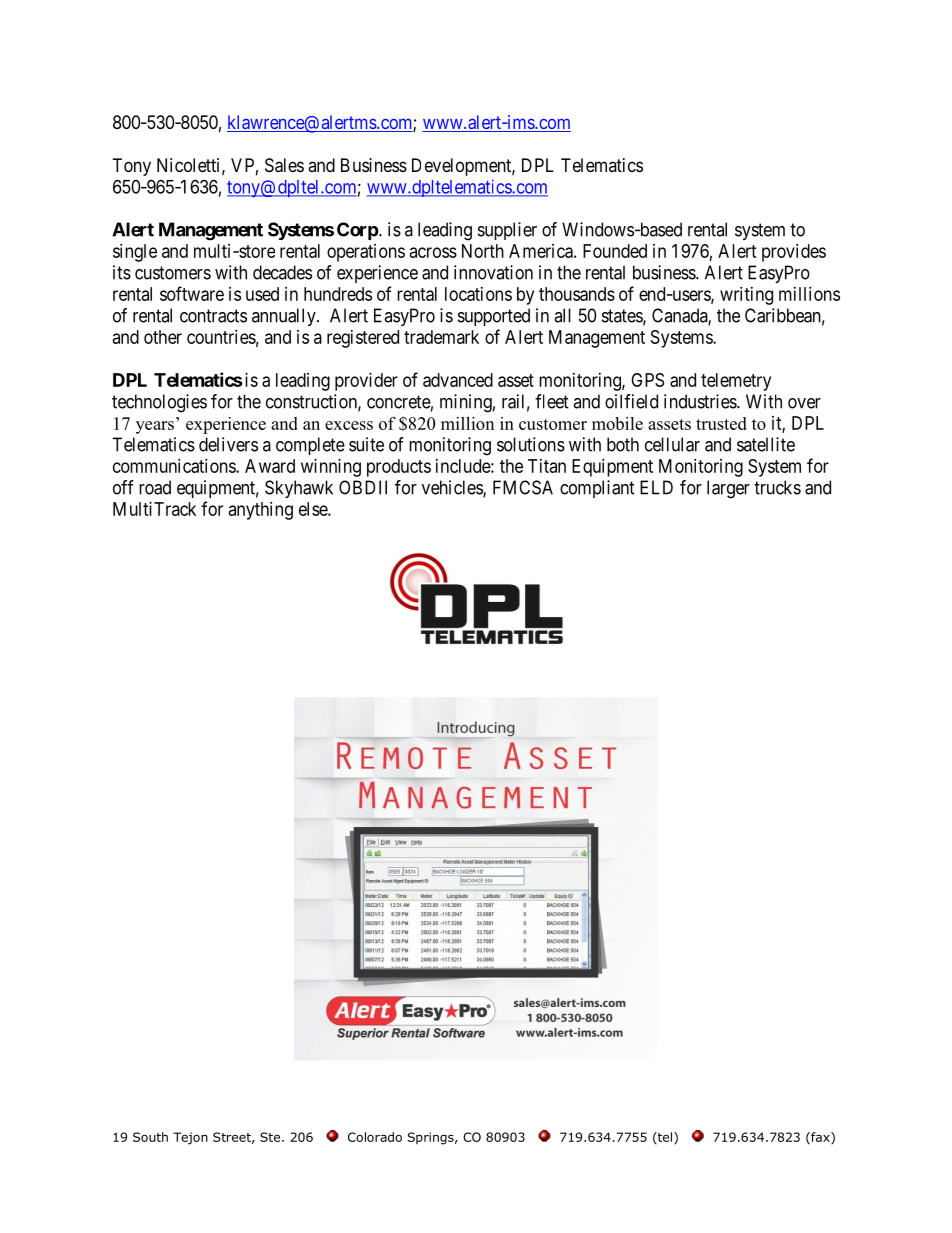 The height and width of the page is (1233, 952). Describe the element at coordinates (728, 489) in the page. I see `larger` at that location.
